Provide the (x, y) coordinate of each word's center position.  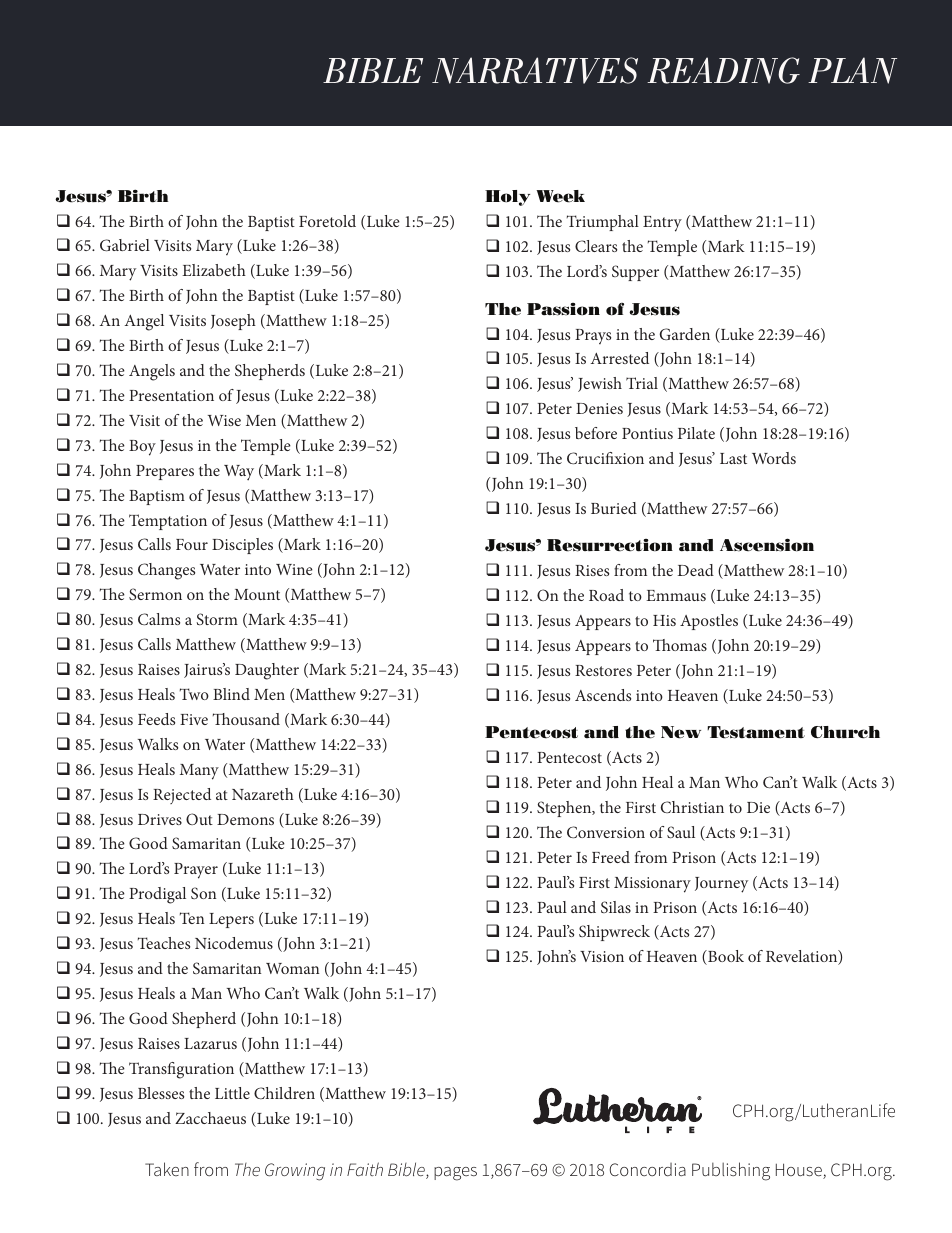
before (596, 433)
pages (455, 1174)
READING (723, 70)
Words (774, 458)
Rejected (182, 796)
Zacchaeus (210, 1118)
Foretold (327, 221)
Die (758, 807)
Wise (224, 420)
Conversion (606, 832)
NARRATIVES (535, 70)
